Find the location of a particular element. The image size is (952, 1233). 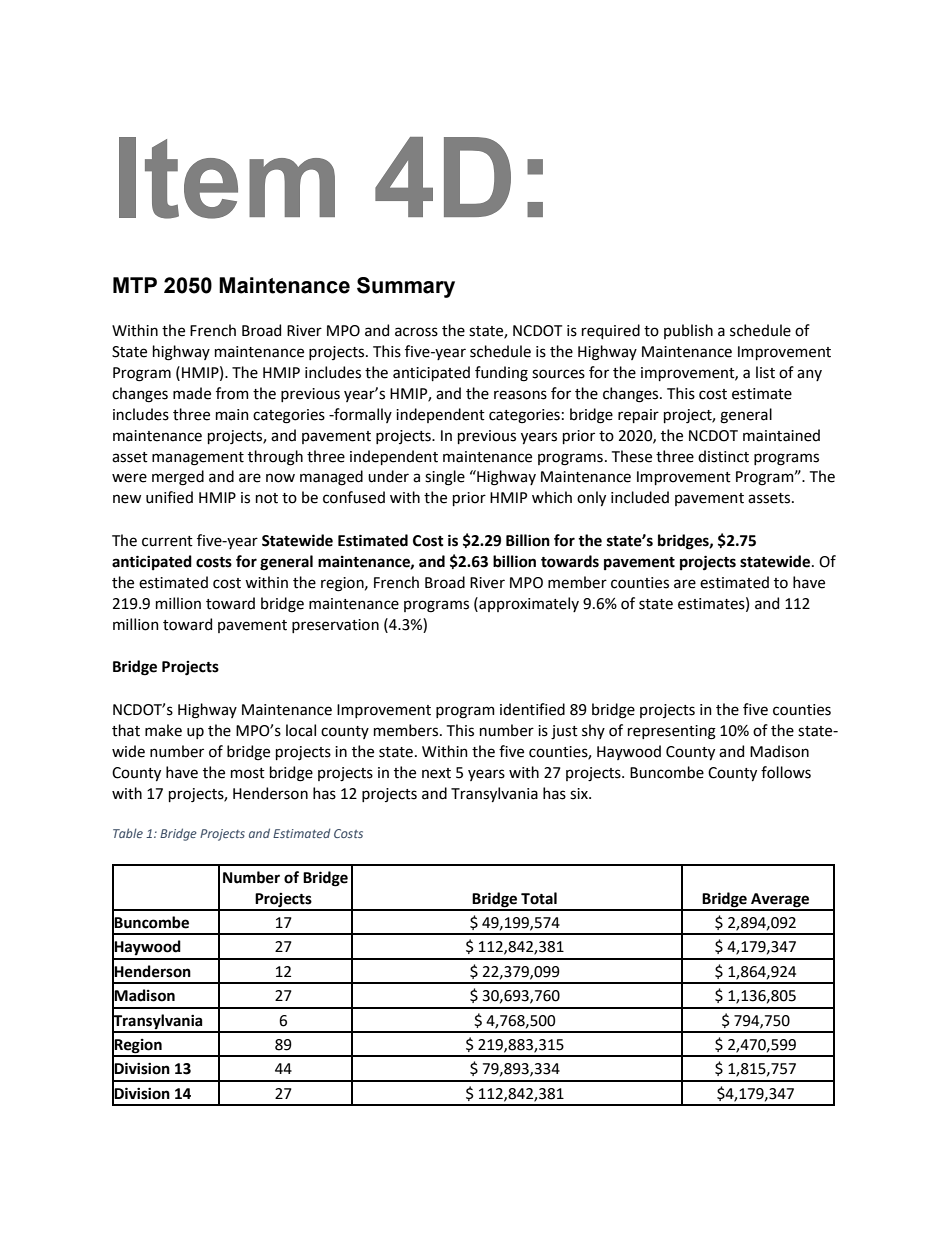

Item is located at coordinates (227, 178).
